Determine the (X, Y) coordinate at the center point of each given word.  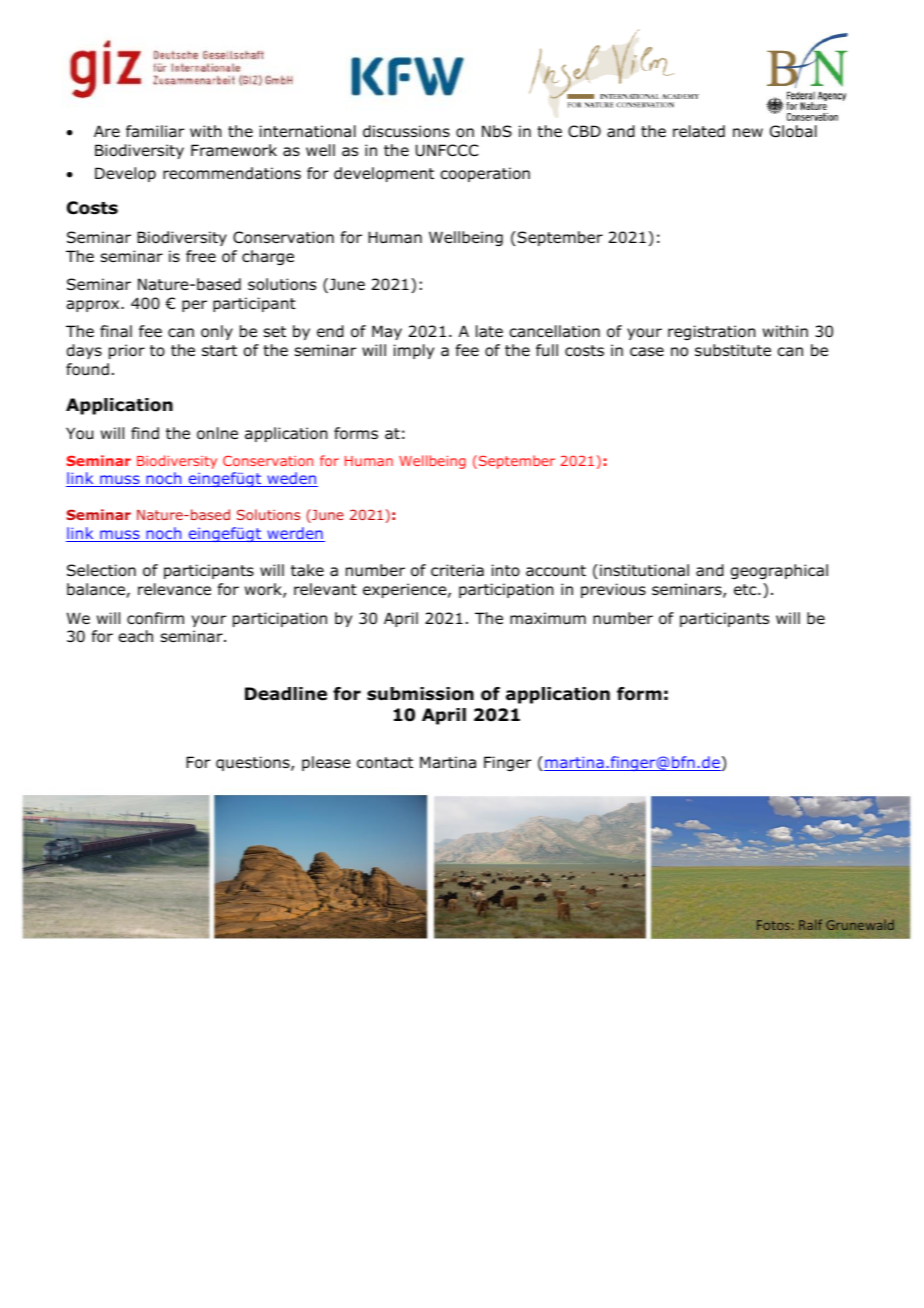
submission (420, 694)
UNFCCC (447, 150)
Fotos (773, 925)
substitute (733, 350)
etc (746, 589)
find (145, 433)
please (326, 763)
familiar (155, 131)
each (136, 636)
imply (414, 351)
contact (385, 763)
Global (793, 131)
